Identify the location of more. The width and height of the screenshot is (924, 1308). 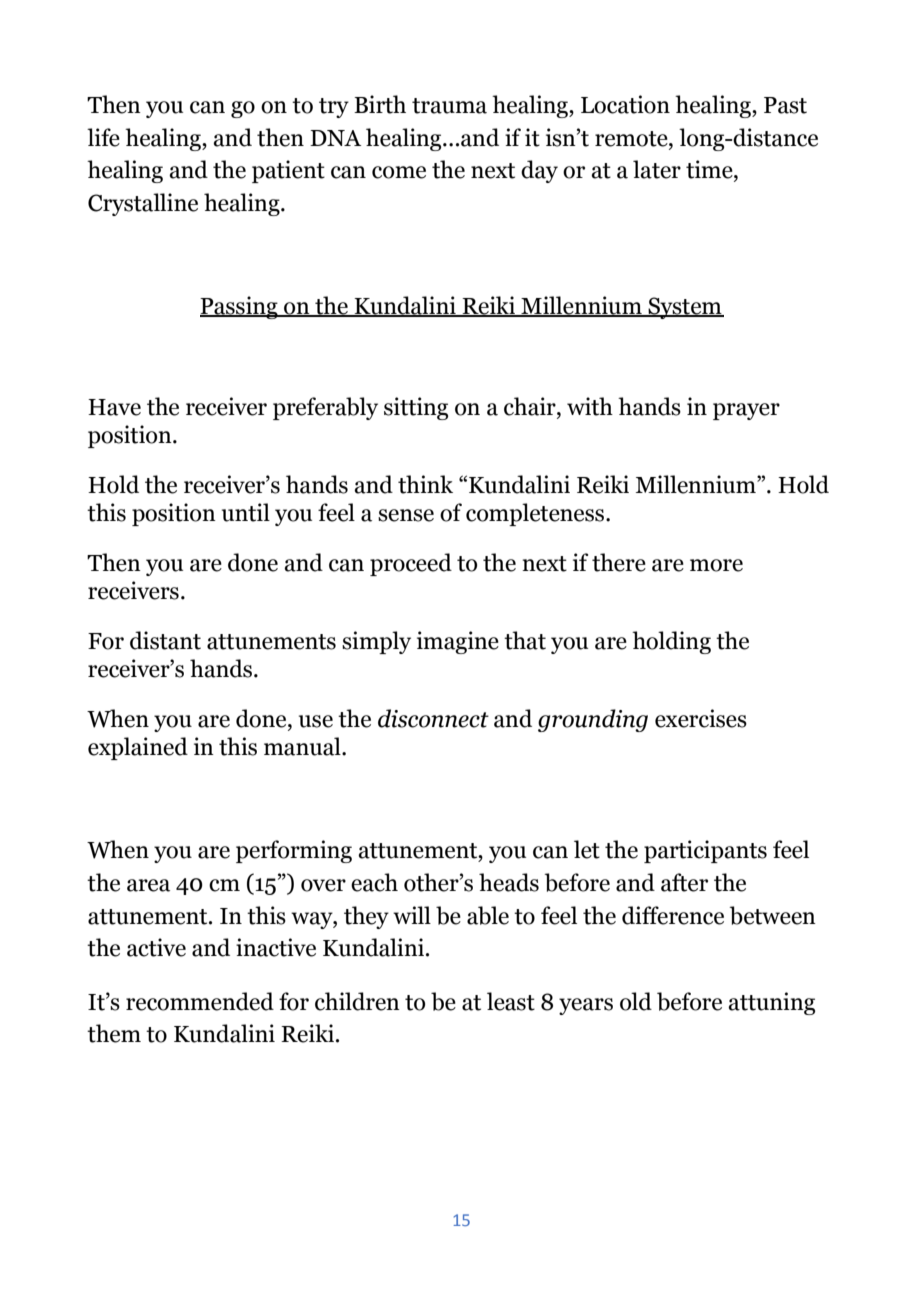
(716, 565).
